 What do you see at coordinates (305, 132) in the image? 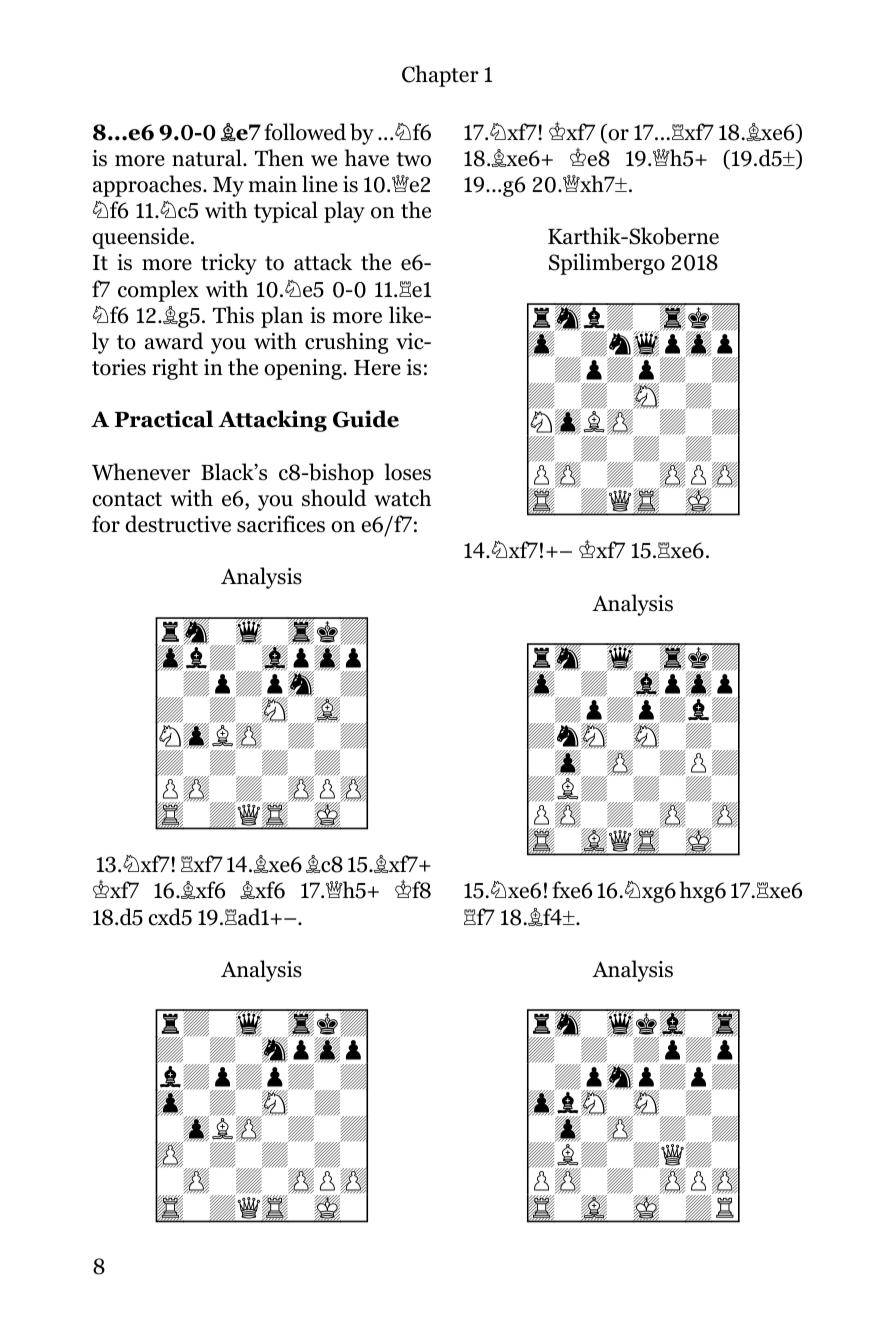
I see `followed` at bounding box center [305, 132].
